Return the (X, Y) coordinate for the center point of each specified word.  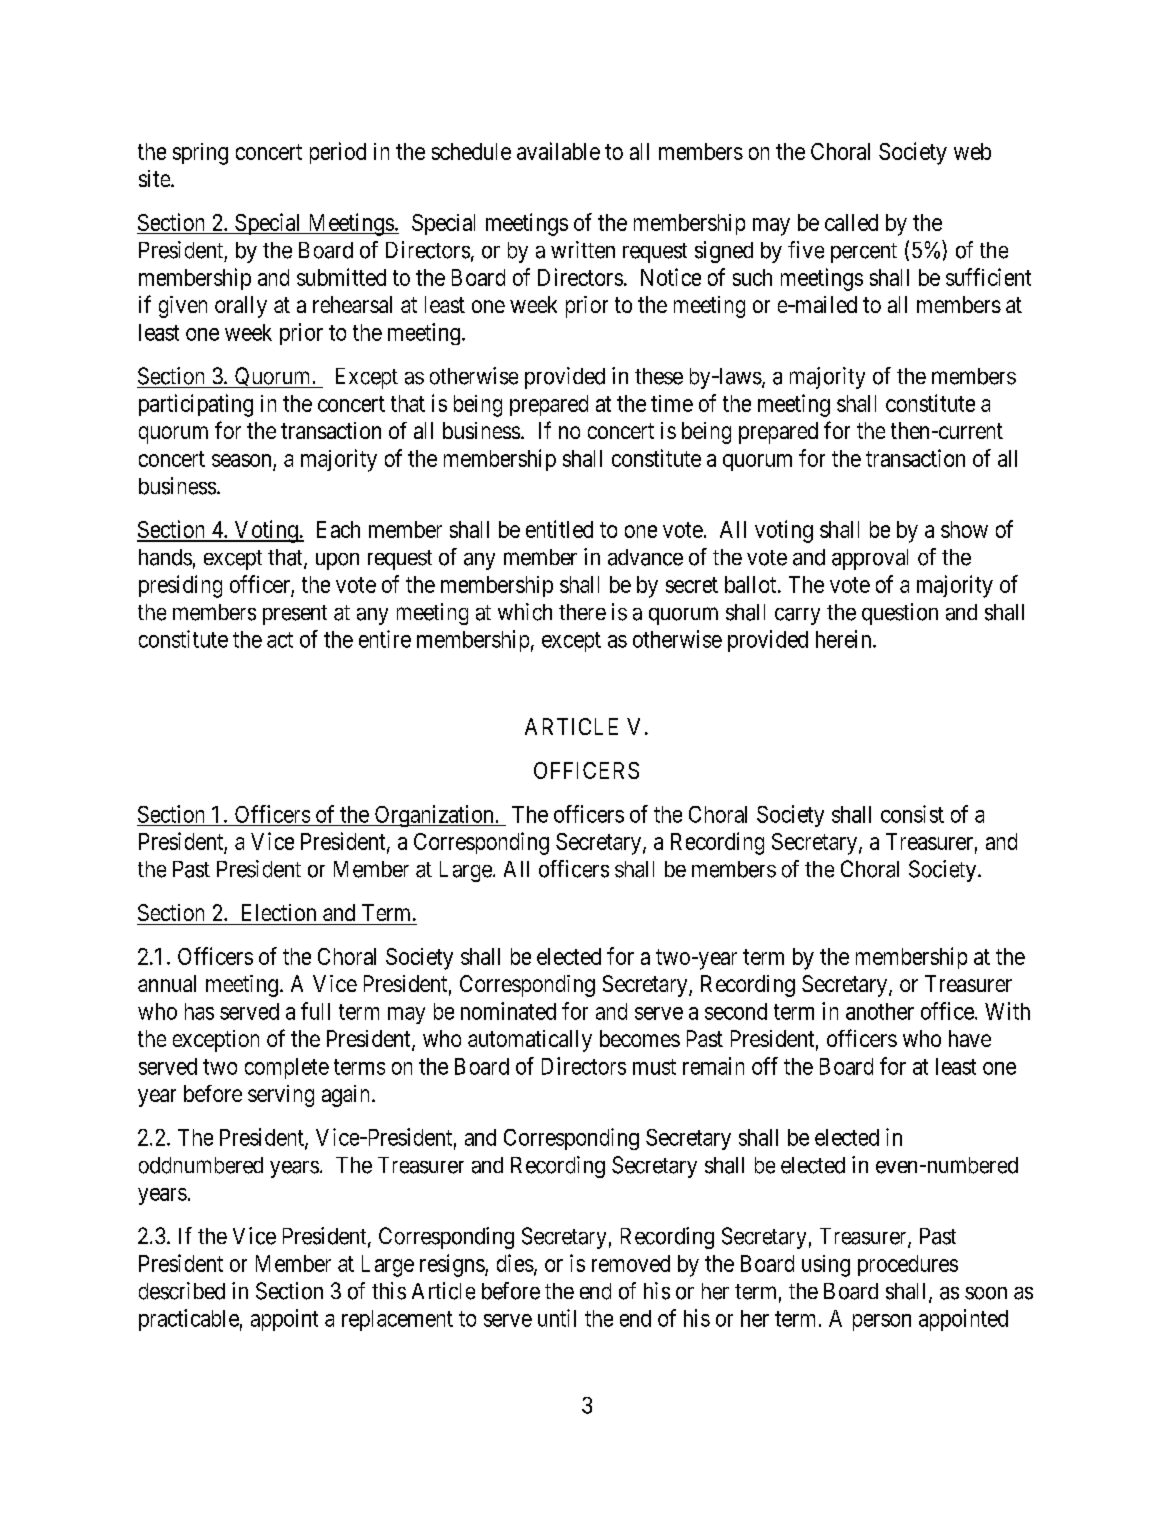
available (558, 151)
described (182, 1291)
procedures (908, 1265)
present (295, 615)
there (582, 612)
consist (912, 814)
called (851, 222)
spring (200, 154)
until (557, 1318)
